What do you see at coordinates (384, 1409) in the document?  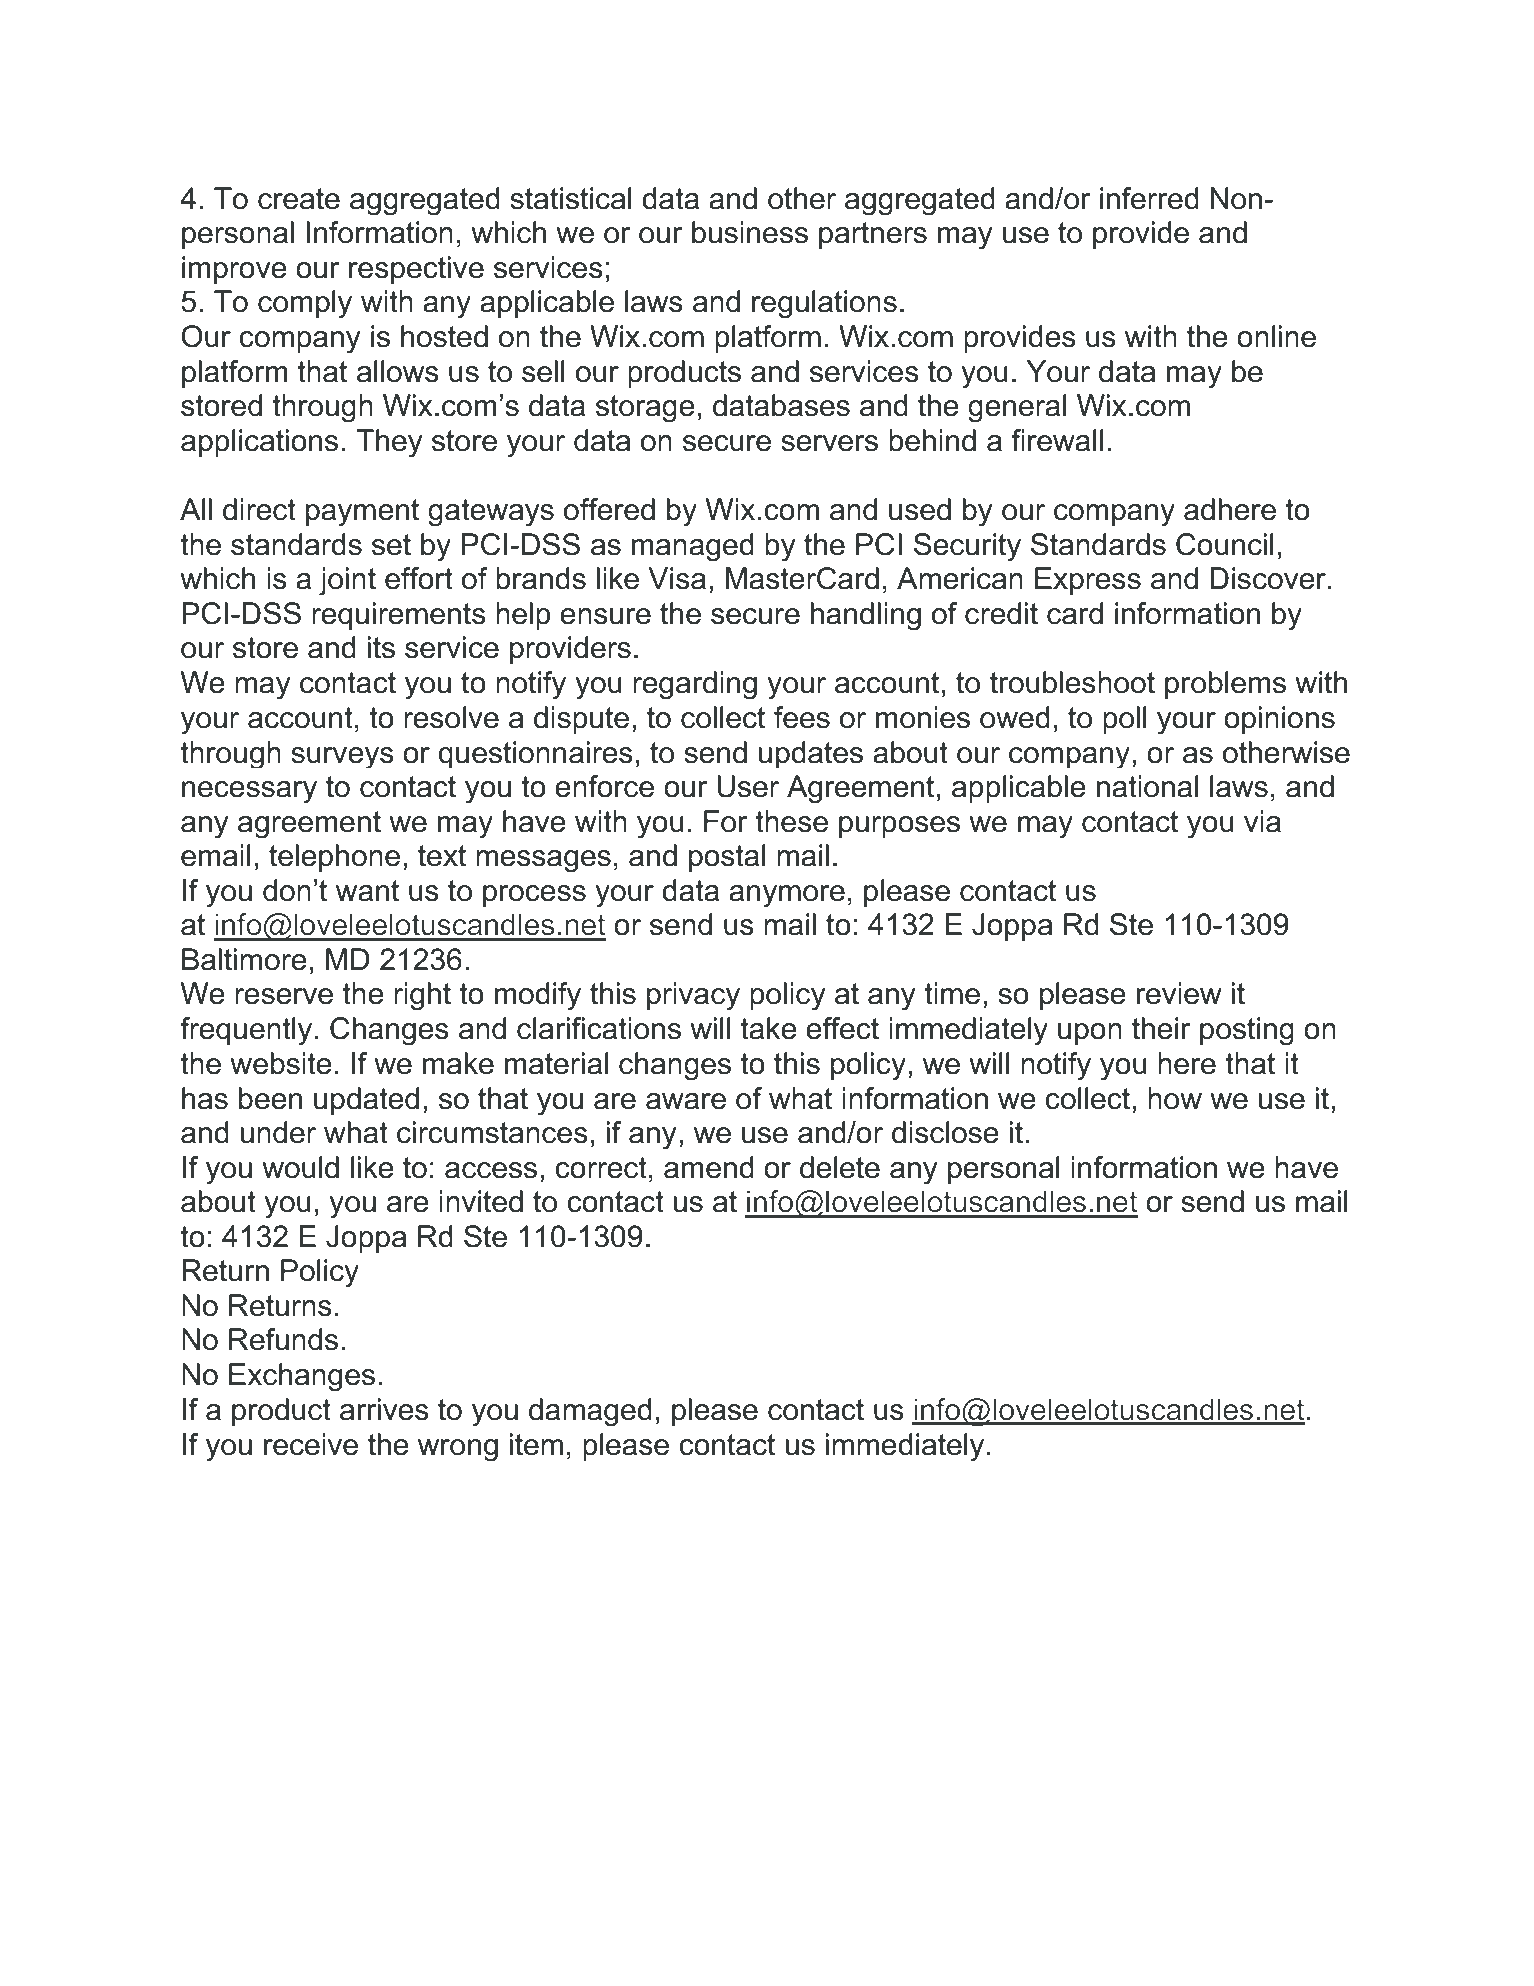 I see `arrives` at bounding box center [384, 1409].
